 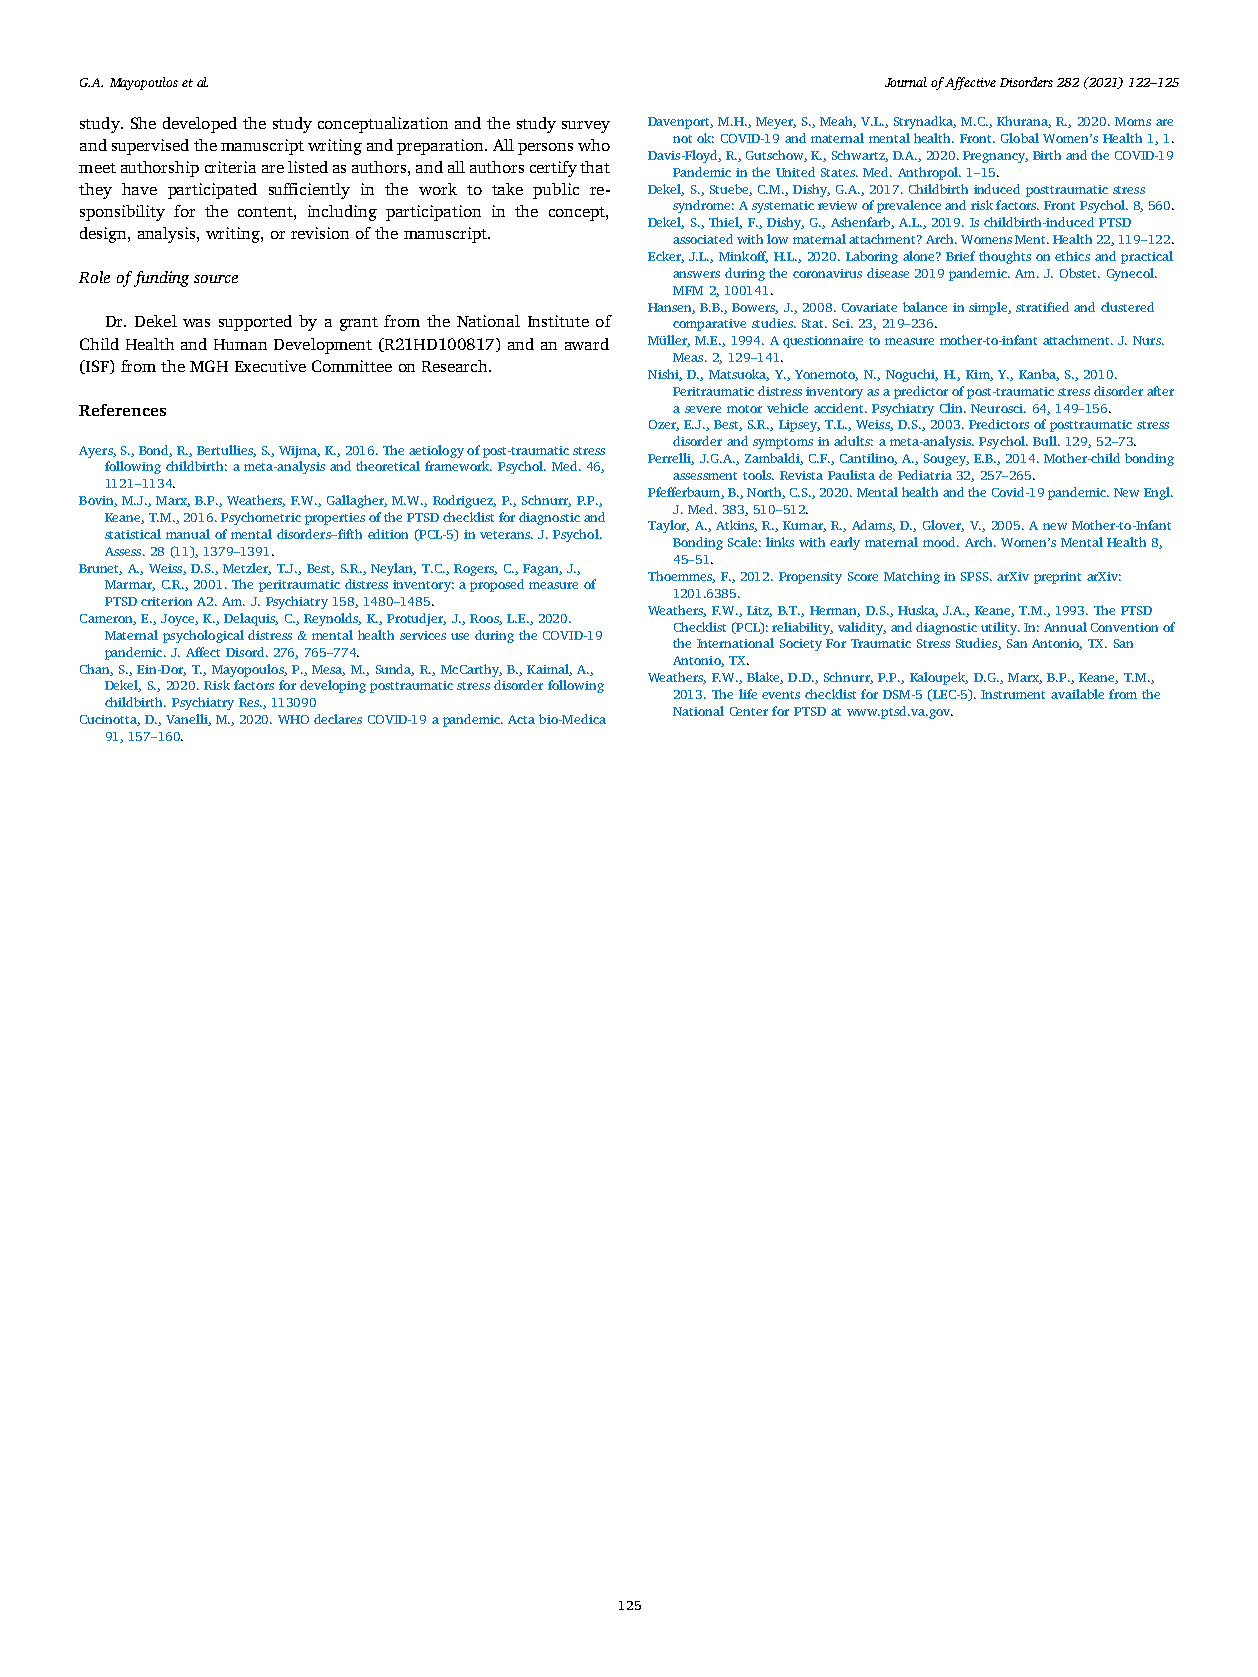 What do you see at coordinates (333, 686) in the page?
I see `developing` at bounding box center [333, 686].
